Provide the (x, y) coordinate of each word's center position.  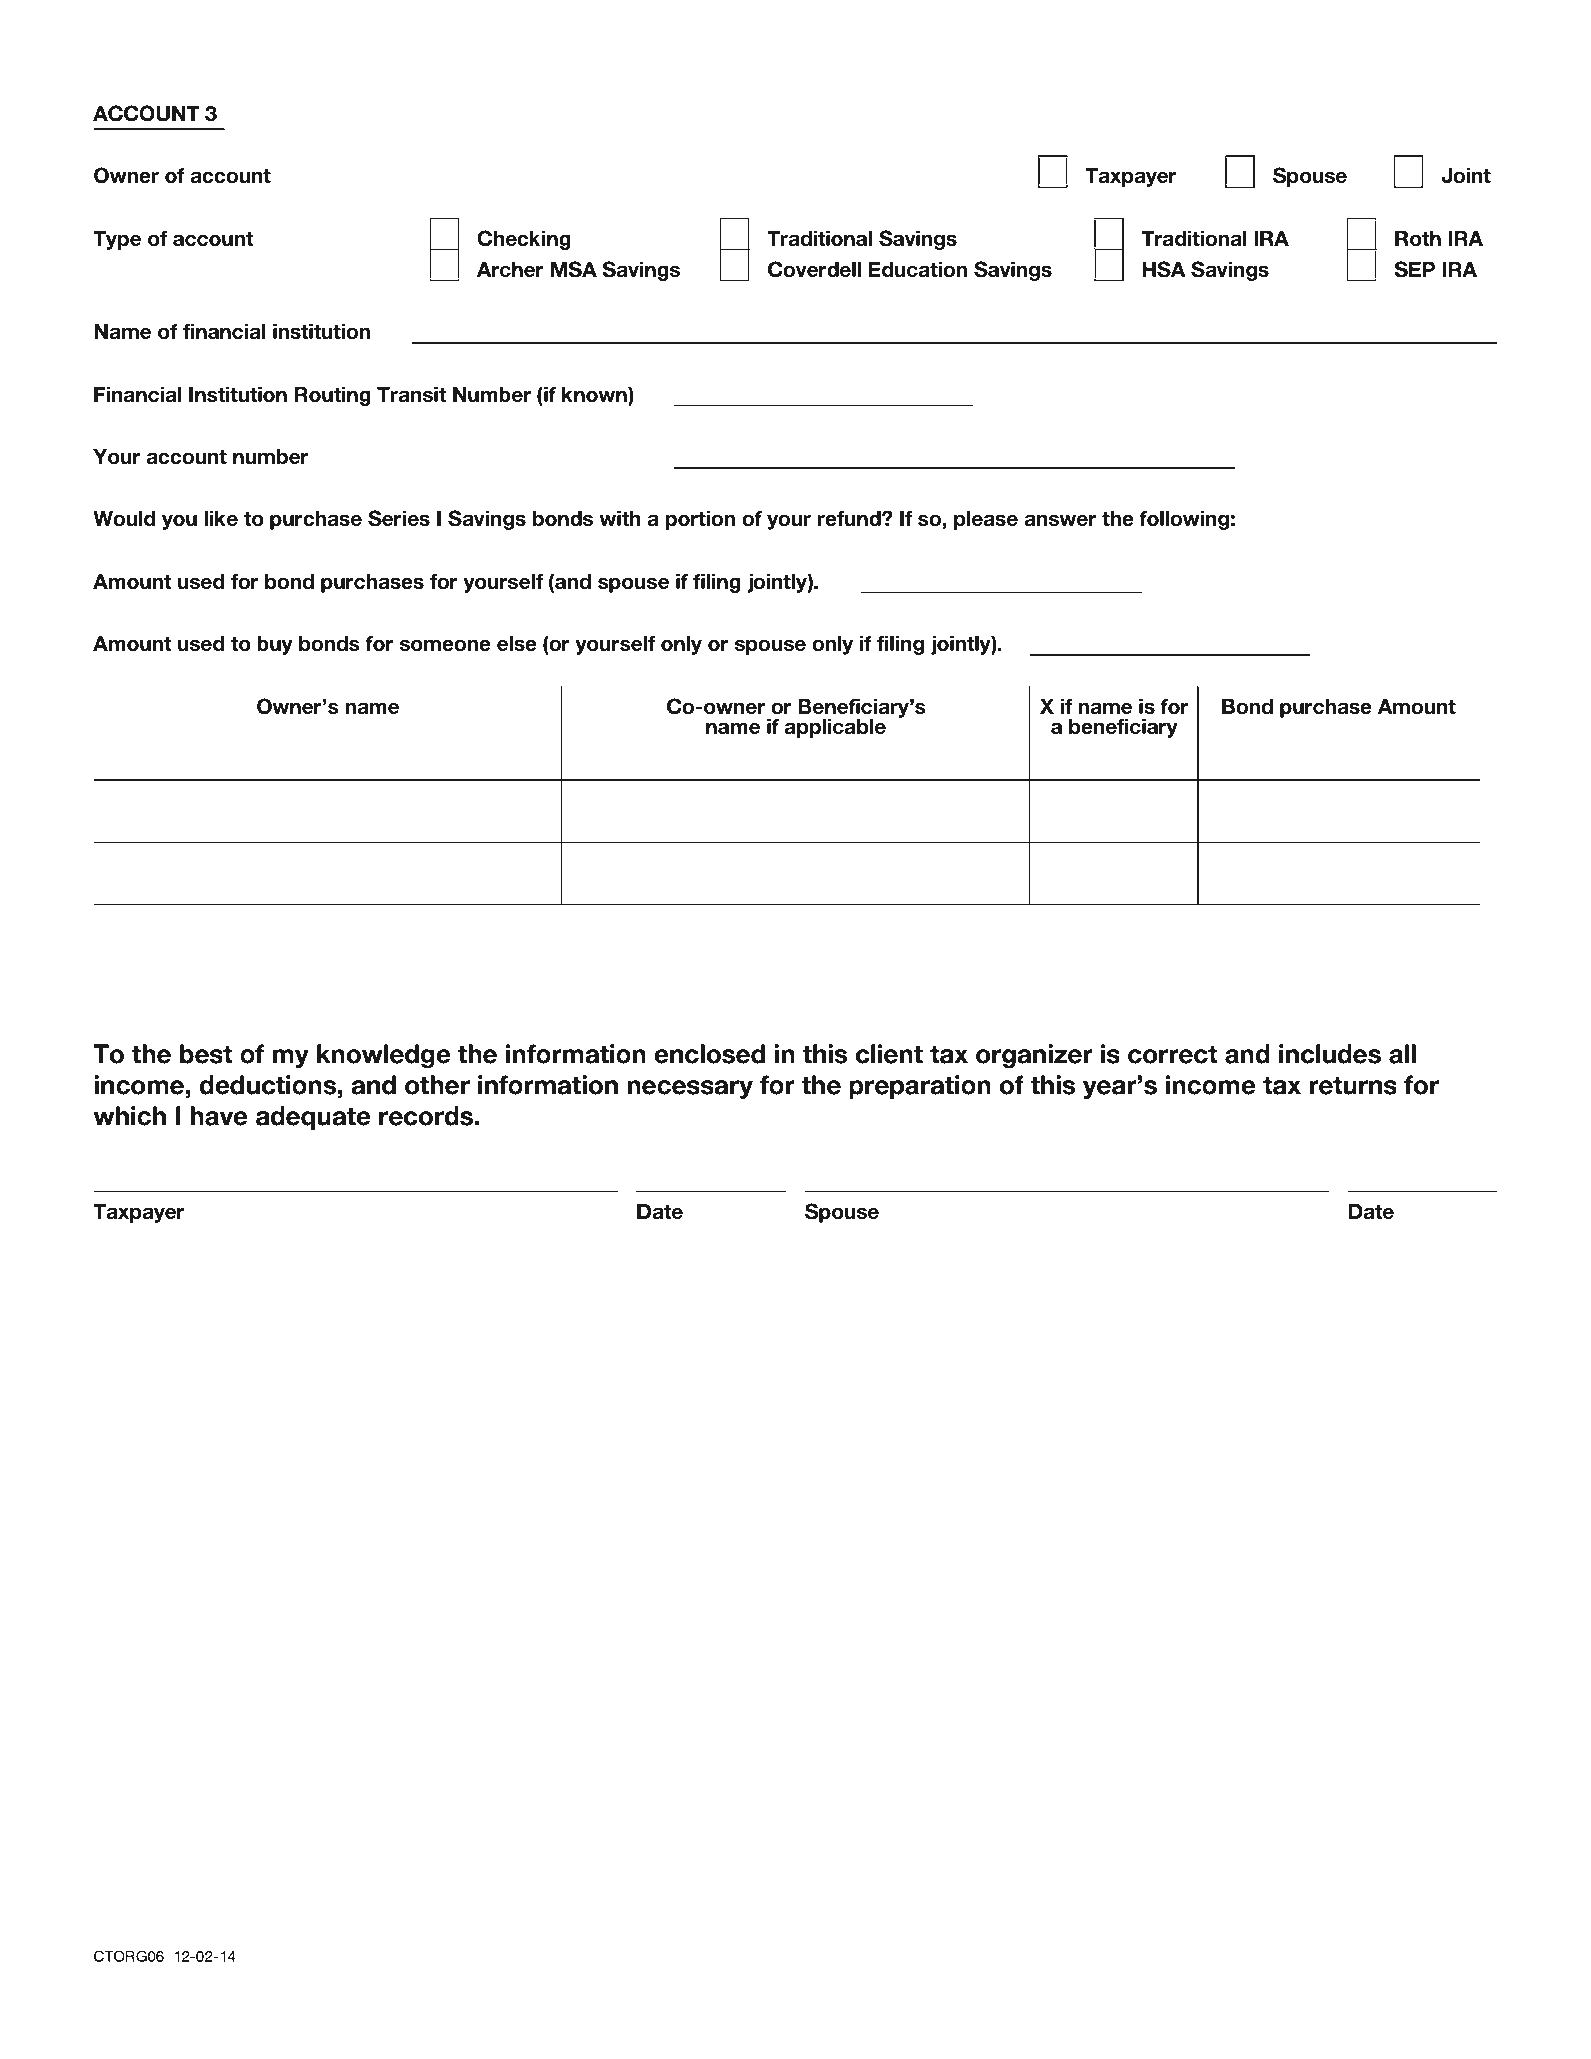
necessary (690, 1089)
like (221, 518)
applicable (835, 728)
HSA (1164, 269)
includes (1330, 1054)
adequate (313, 1118)
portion (700, 520)
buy (275, 645)
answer (1060, 520)
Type (117, 240)
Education (917, 269)
